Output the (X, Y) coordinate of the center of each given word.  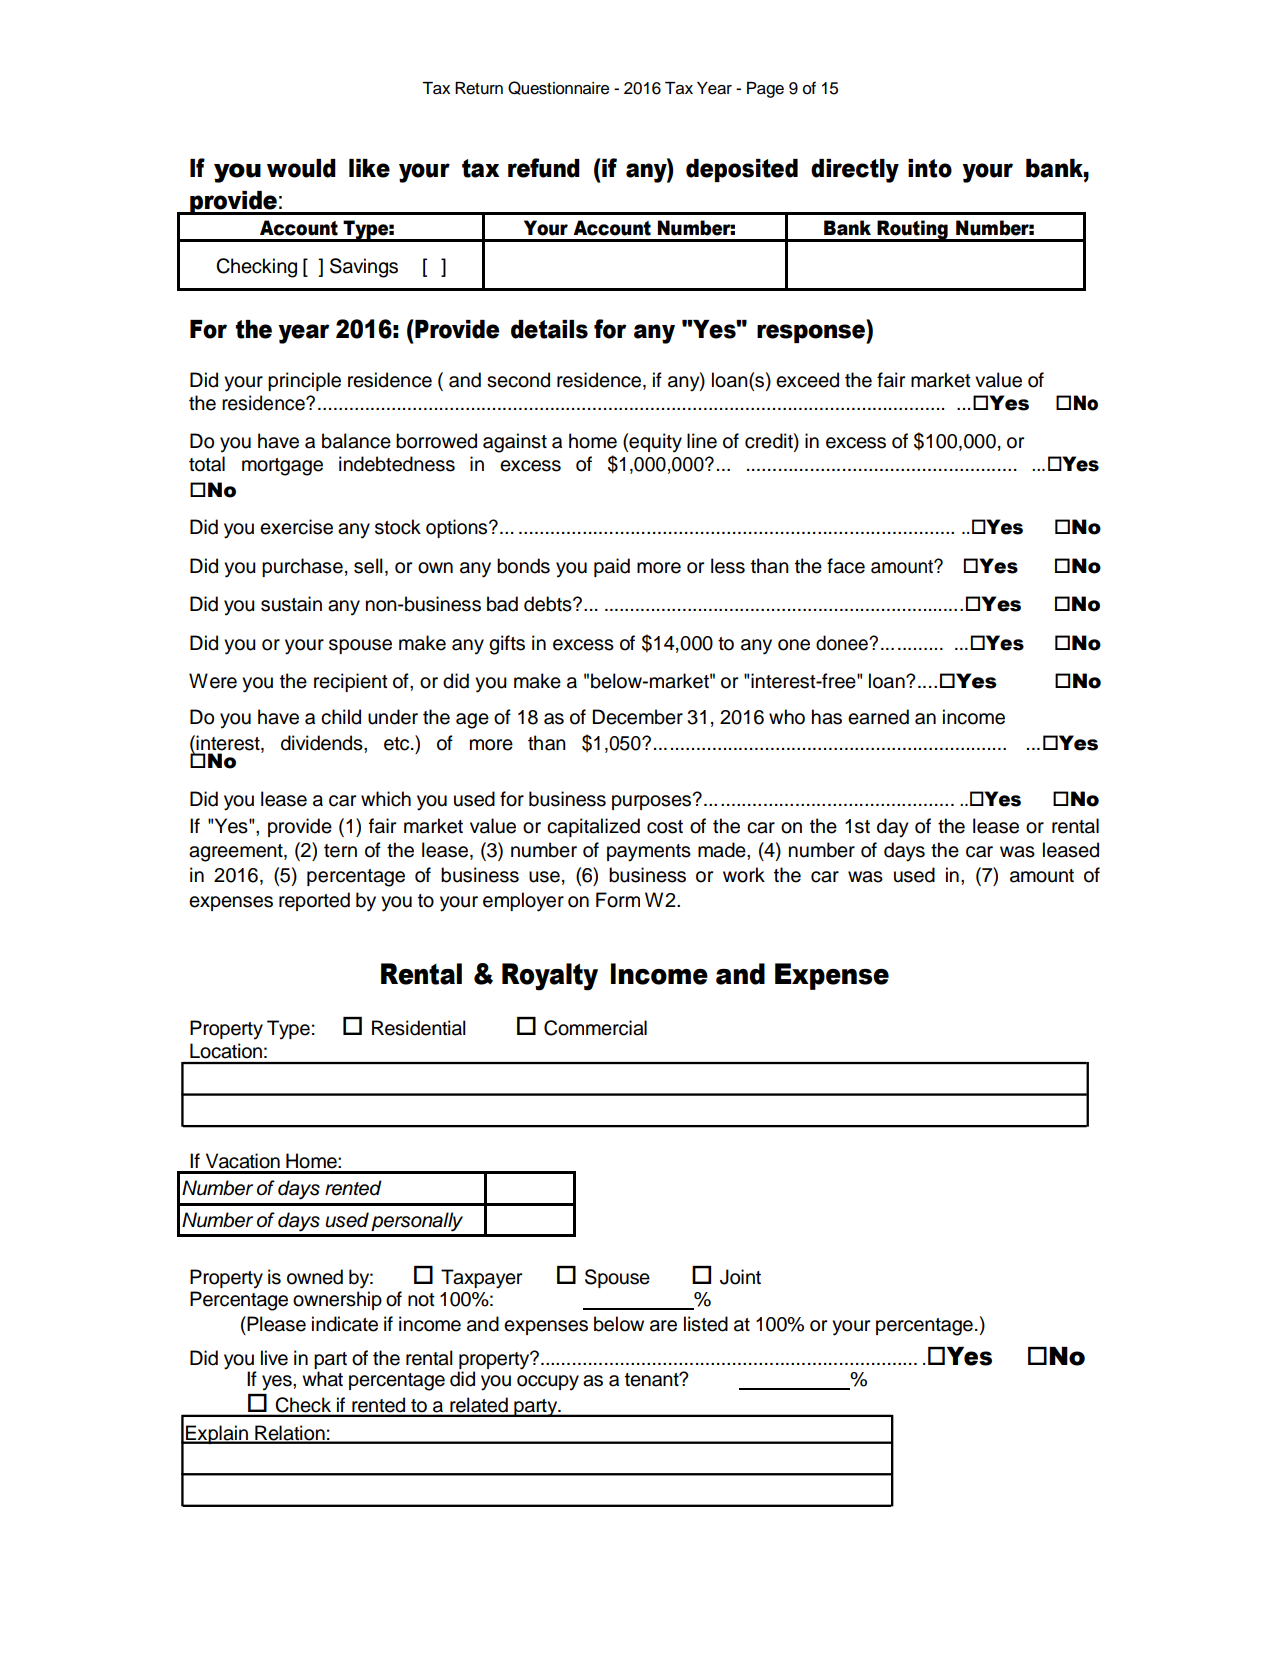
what (322, 1379)
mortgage (282, 467)
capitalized (593, 827)
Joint (740, 1277)
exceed (807, 380)
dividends (323, 743)
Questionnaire (558, 88)
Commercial (595, 1028)
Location (226, 1051)
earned (878, 717)
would (301, 168)
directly (855, 171)
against (515, 443)
